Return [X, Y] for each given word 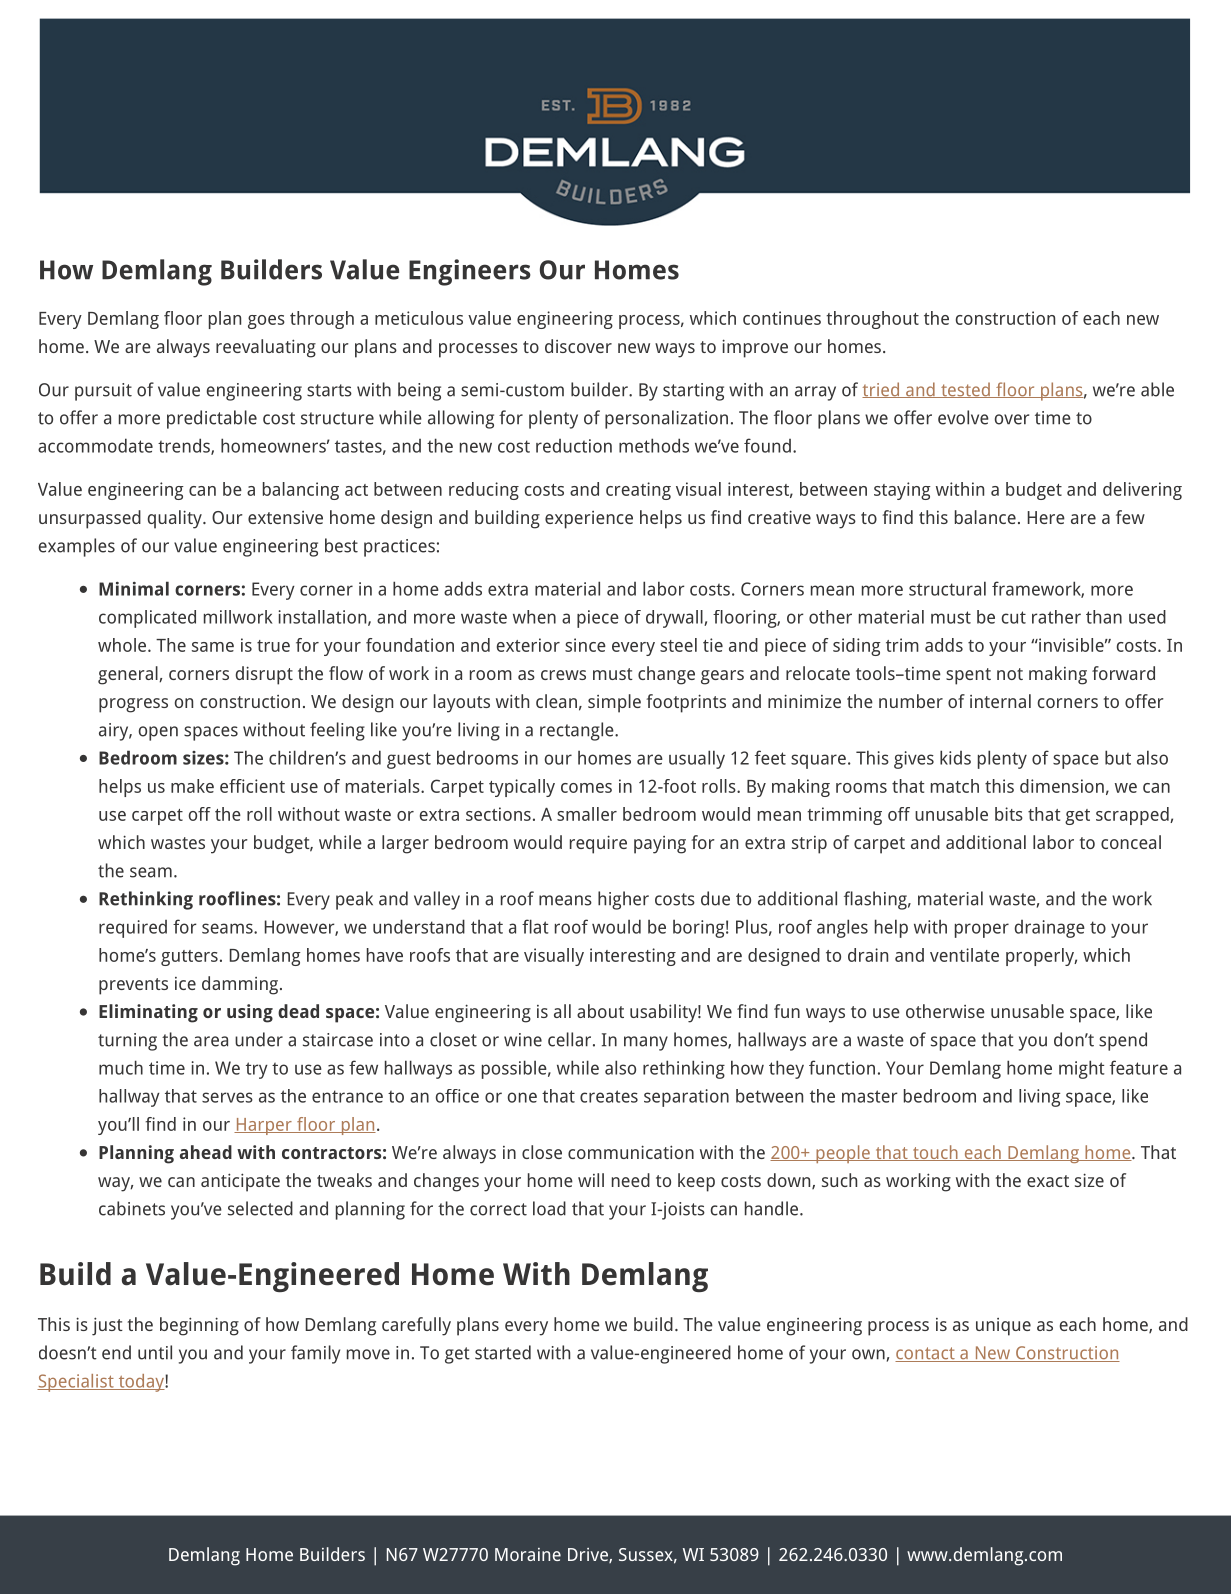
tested [965, 390]
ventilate [964, 955]
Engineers [470, 272]
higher [623, 900]
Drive [589, 1555]
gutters [189, 958]
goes [266, 322]
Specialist [76, 1383]
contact [926, 1354]
